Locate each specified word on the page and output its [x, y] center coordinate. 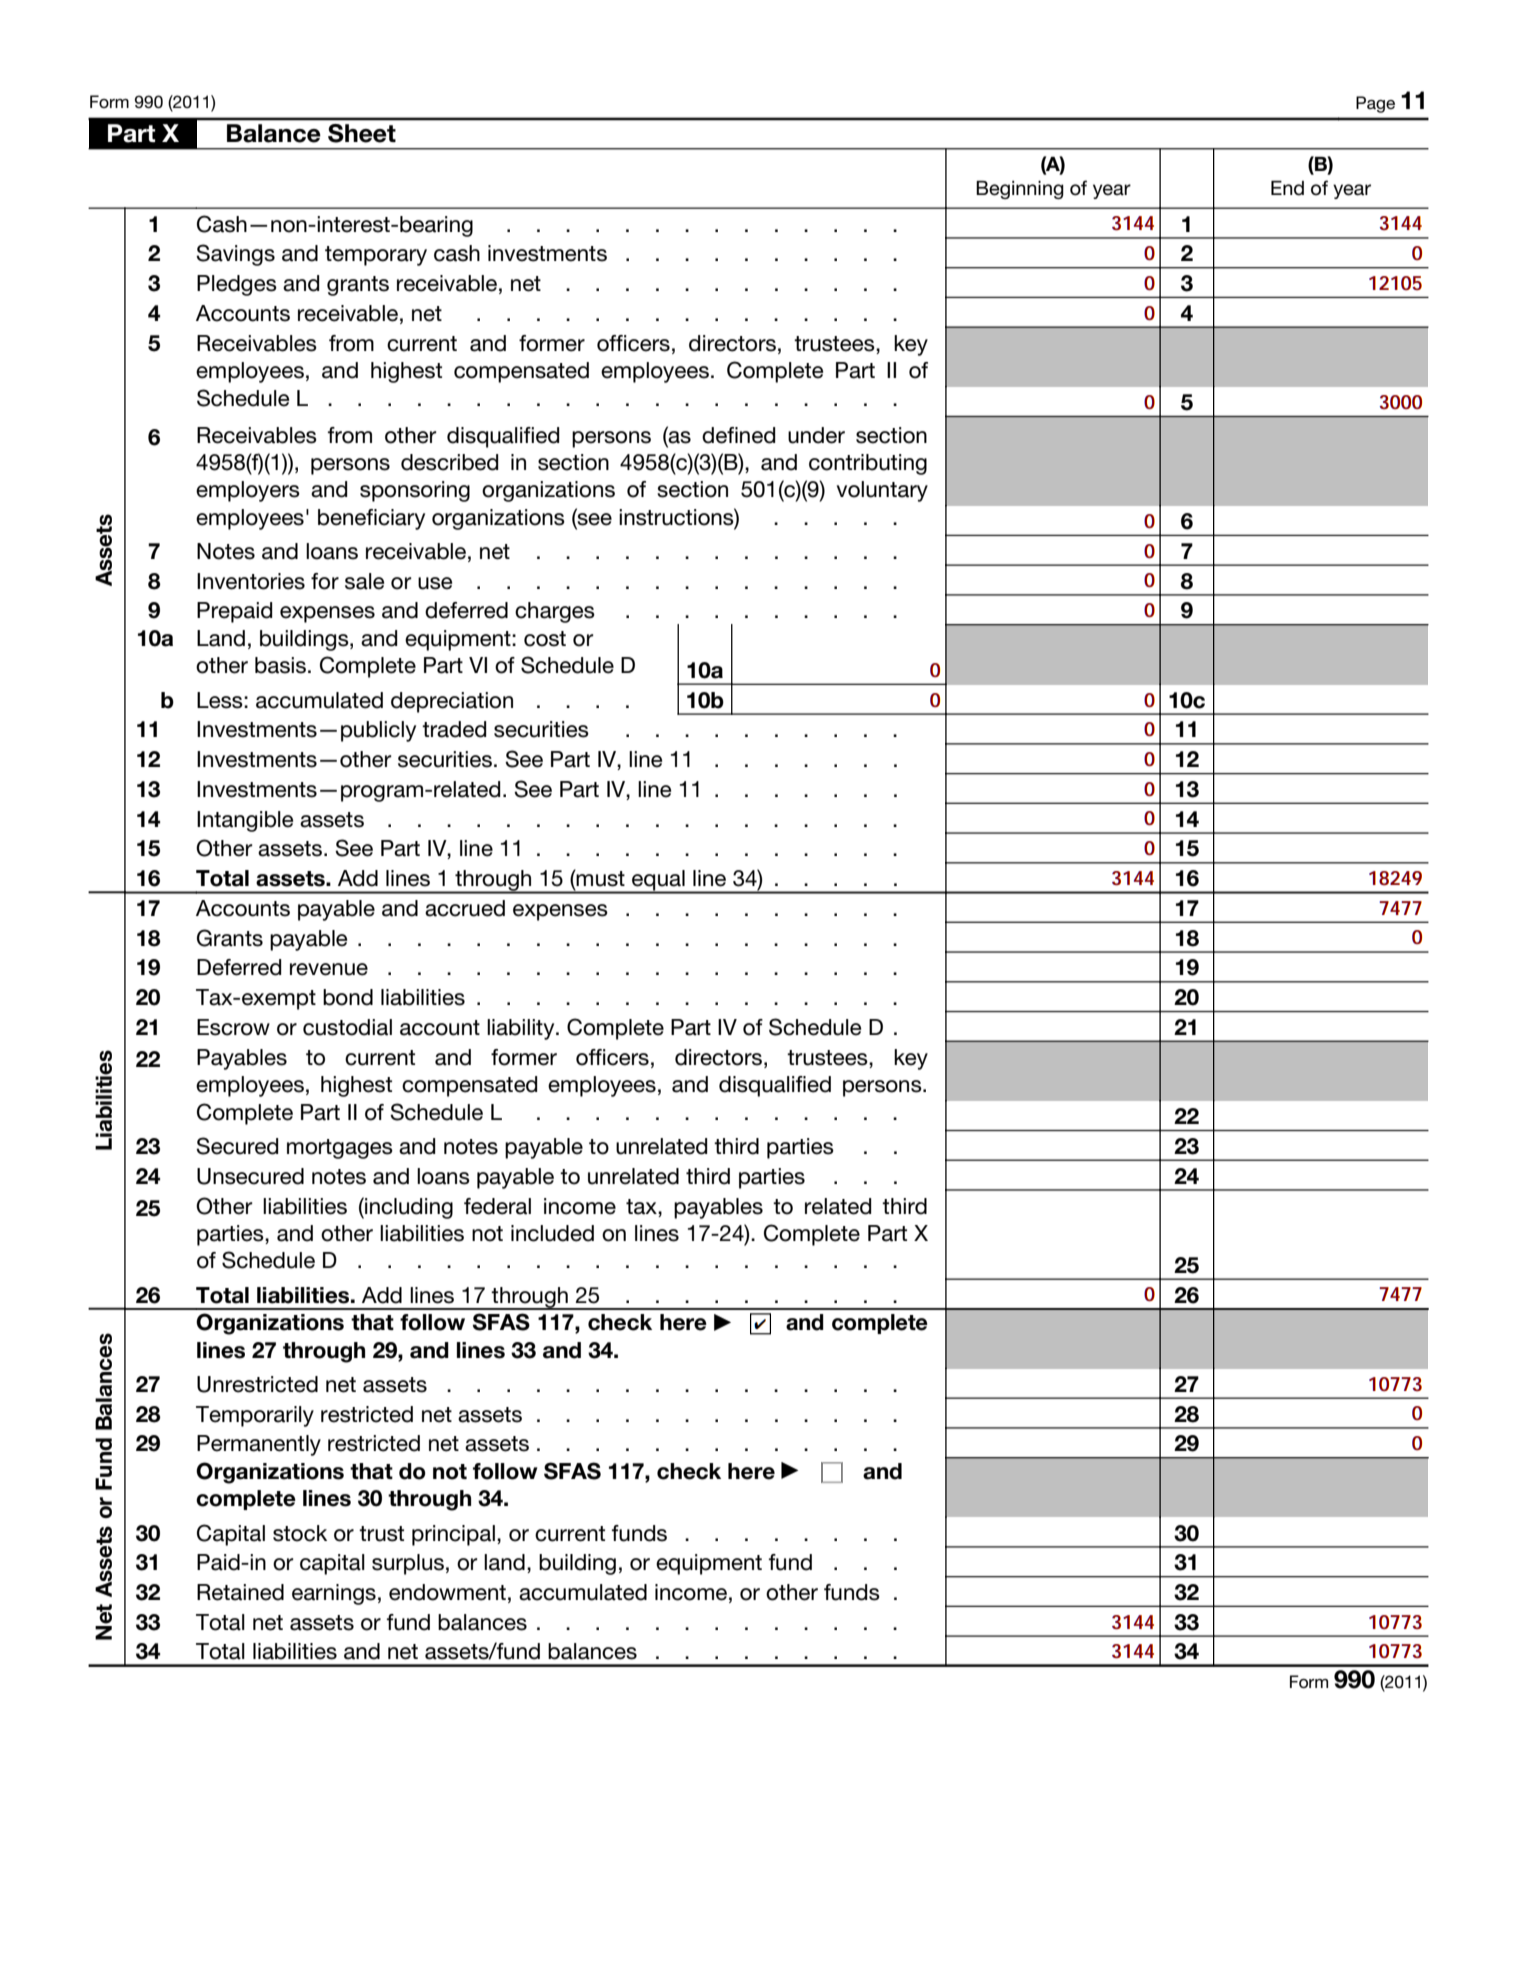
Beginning [1020, 190]
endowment [447, 1592]
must [600, 878]
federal [497, 1206]
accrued [465, 908]
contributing [868, 464]
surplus [408, 1564]
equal [658, 881]
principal [453, 1535]
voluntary [882, 491]
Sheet [362, 133]
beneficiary [371, 519]
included [552, 1233]
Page [1375, 104]
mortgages [340, 1149]
